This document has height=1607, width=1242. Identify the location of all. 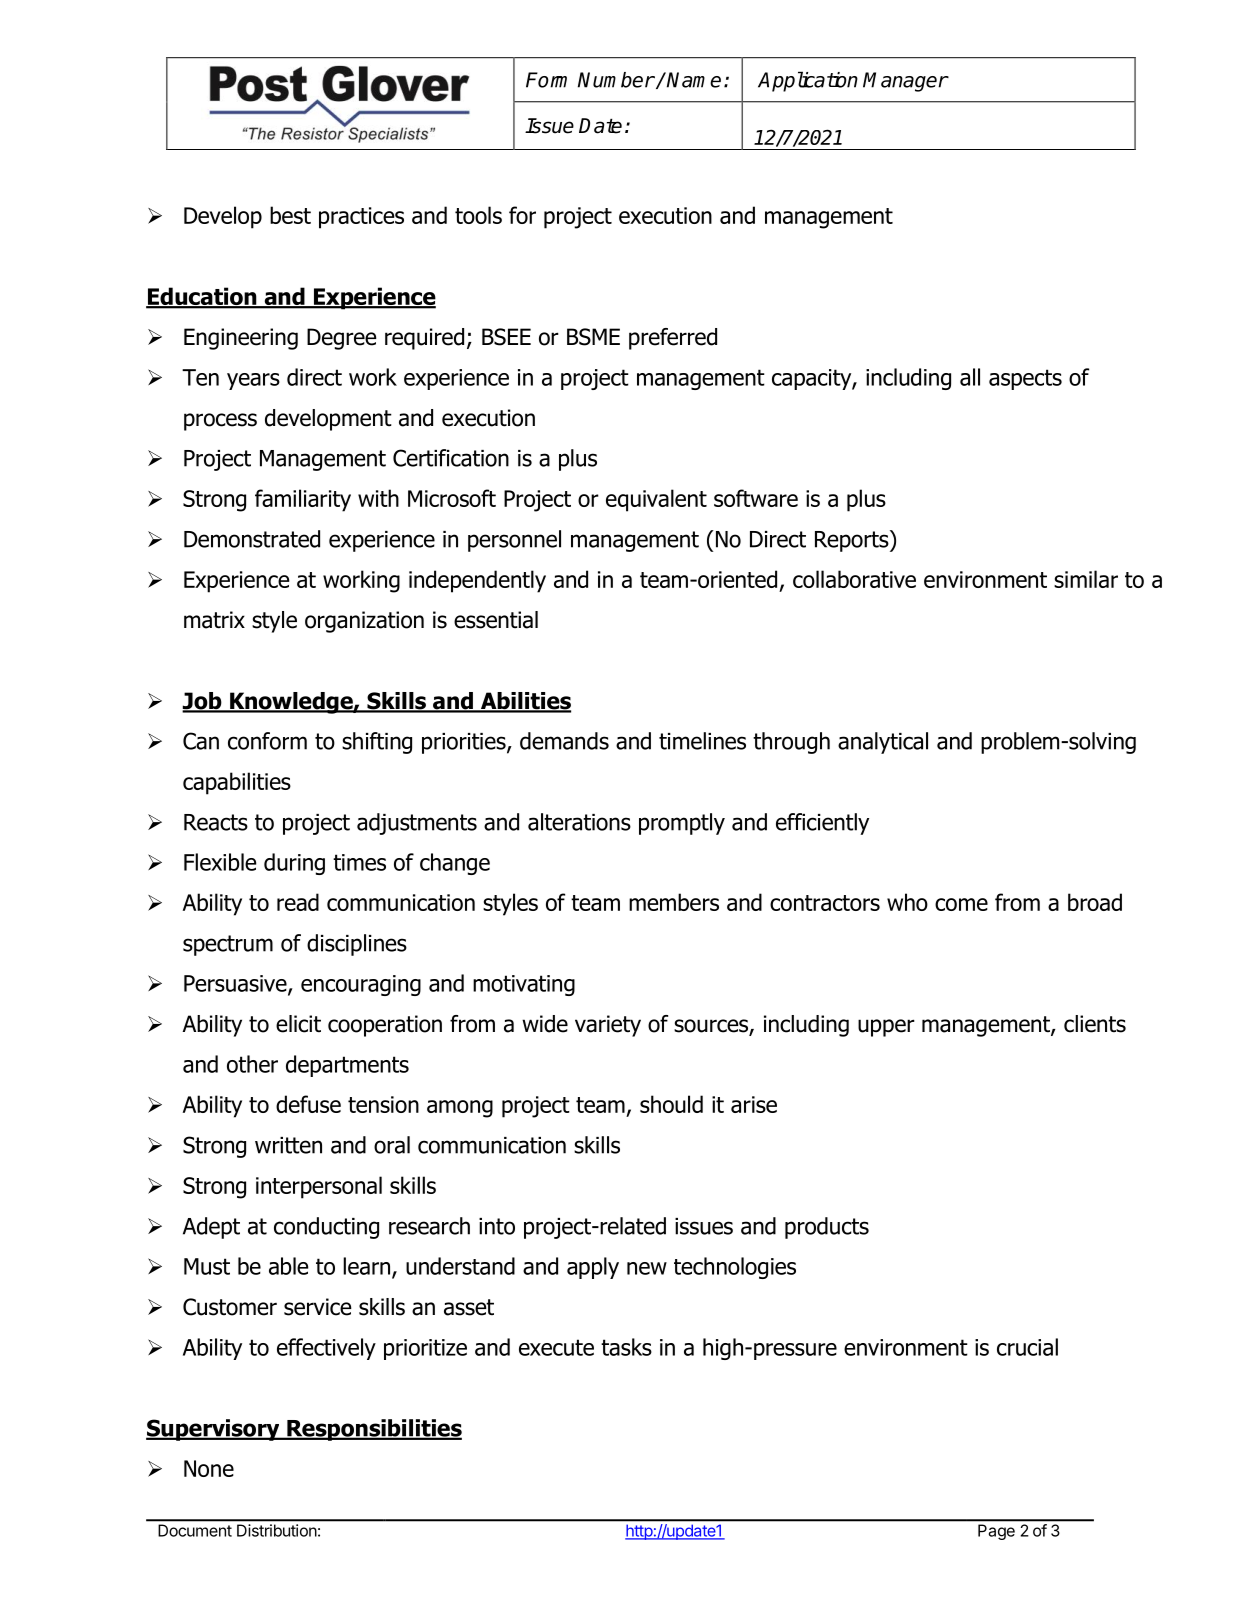
(970, 377).
